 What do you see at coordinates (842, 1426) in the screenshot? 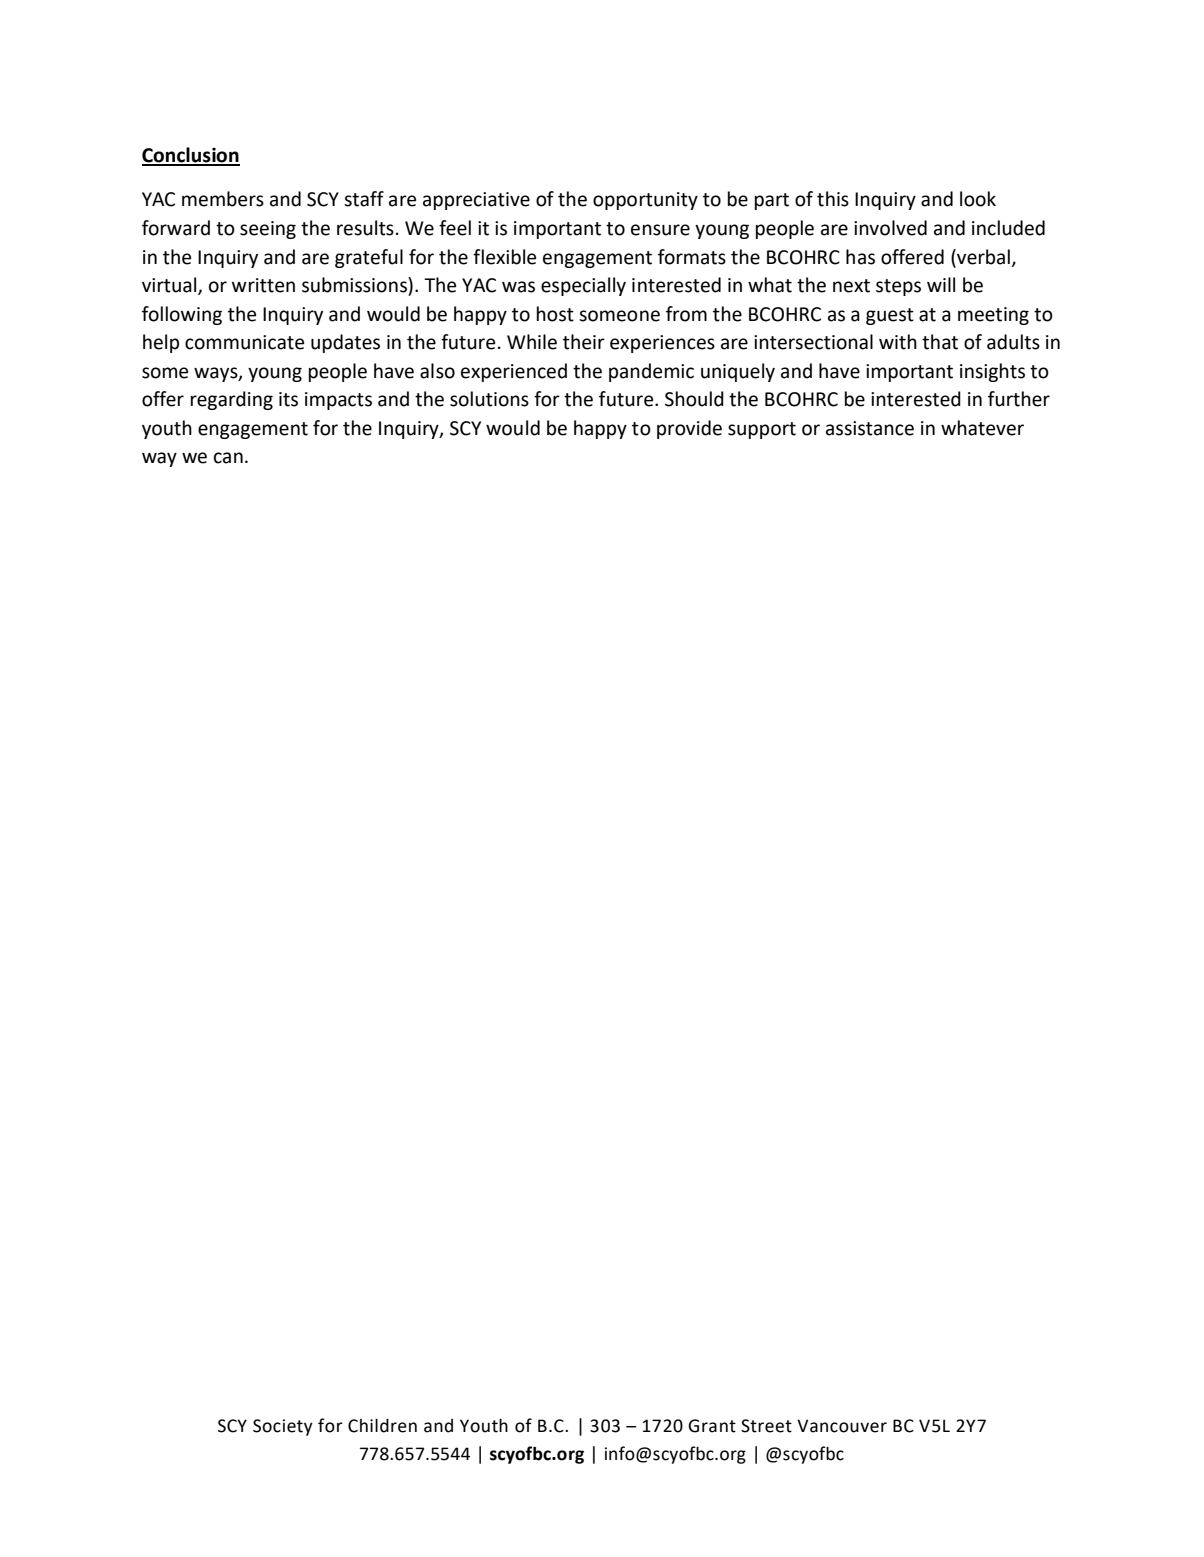
I see `Vancouver` at bounding box center [842, 1426].
